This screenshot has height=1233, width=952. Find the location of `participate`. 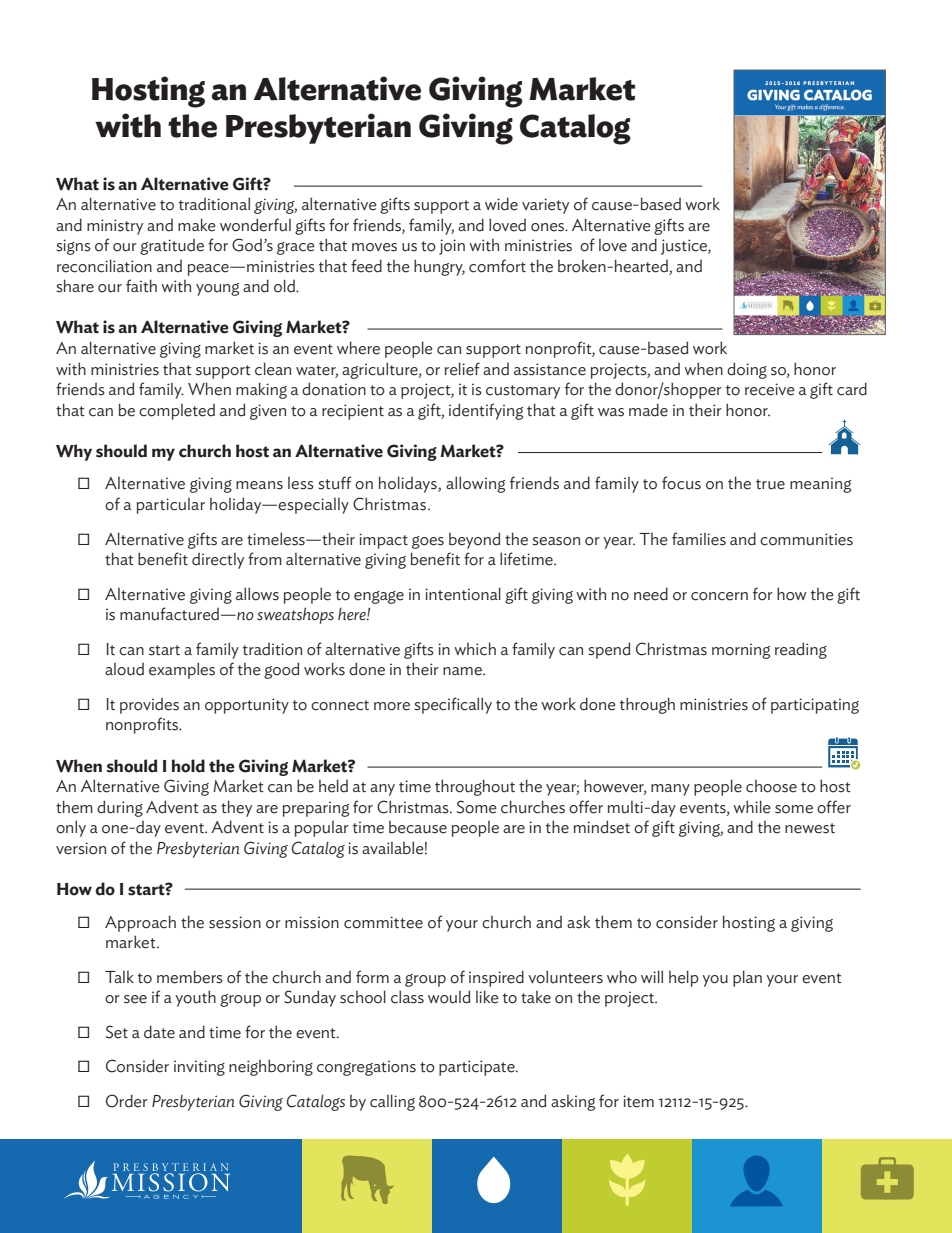

participate is located at coordinates (478, 1068).
